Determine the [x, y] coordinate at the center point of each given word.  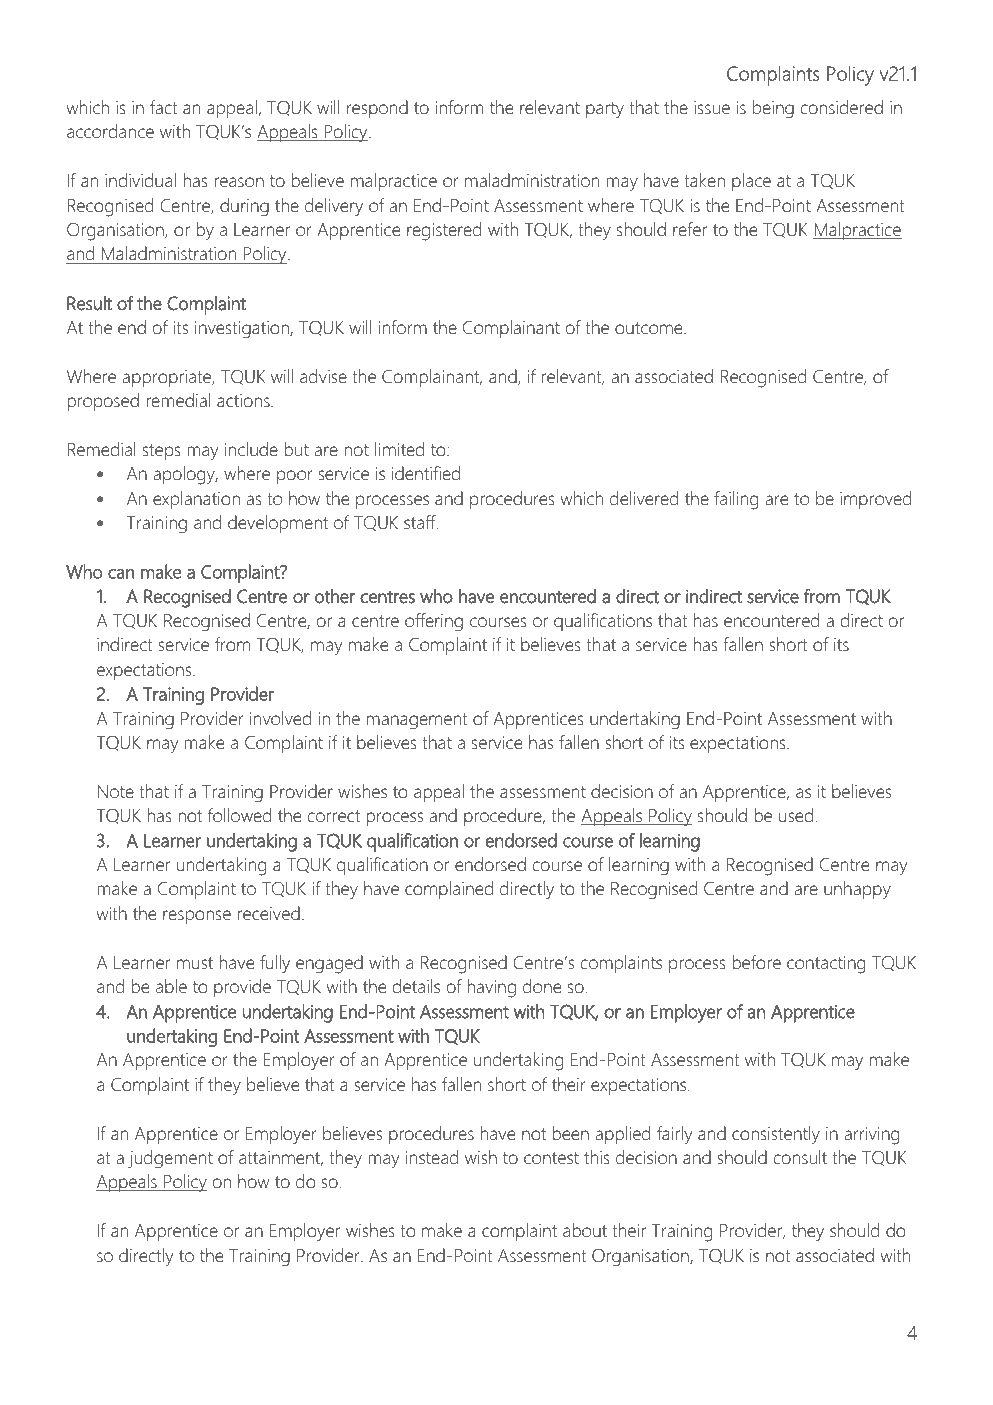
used [796, 815]
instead [432, 1157]
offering [434, 622]
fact [164, 107]
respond [377, 109]
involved [280, 718]
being [773, 109]
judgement [170, 1159]
